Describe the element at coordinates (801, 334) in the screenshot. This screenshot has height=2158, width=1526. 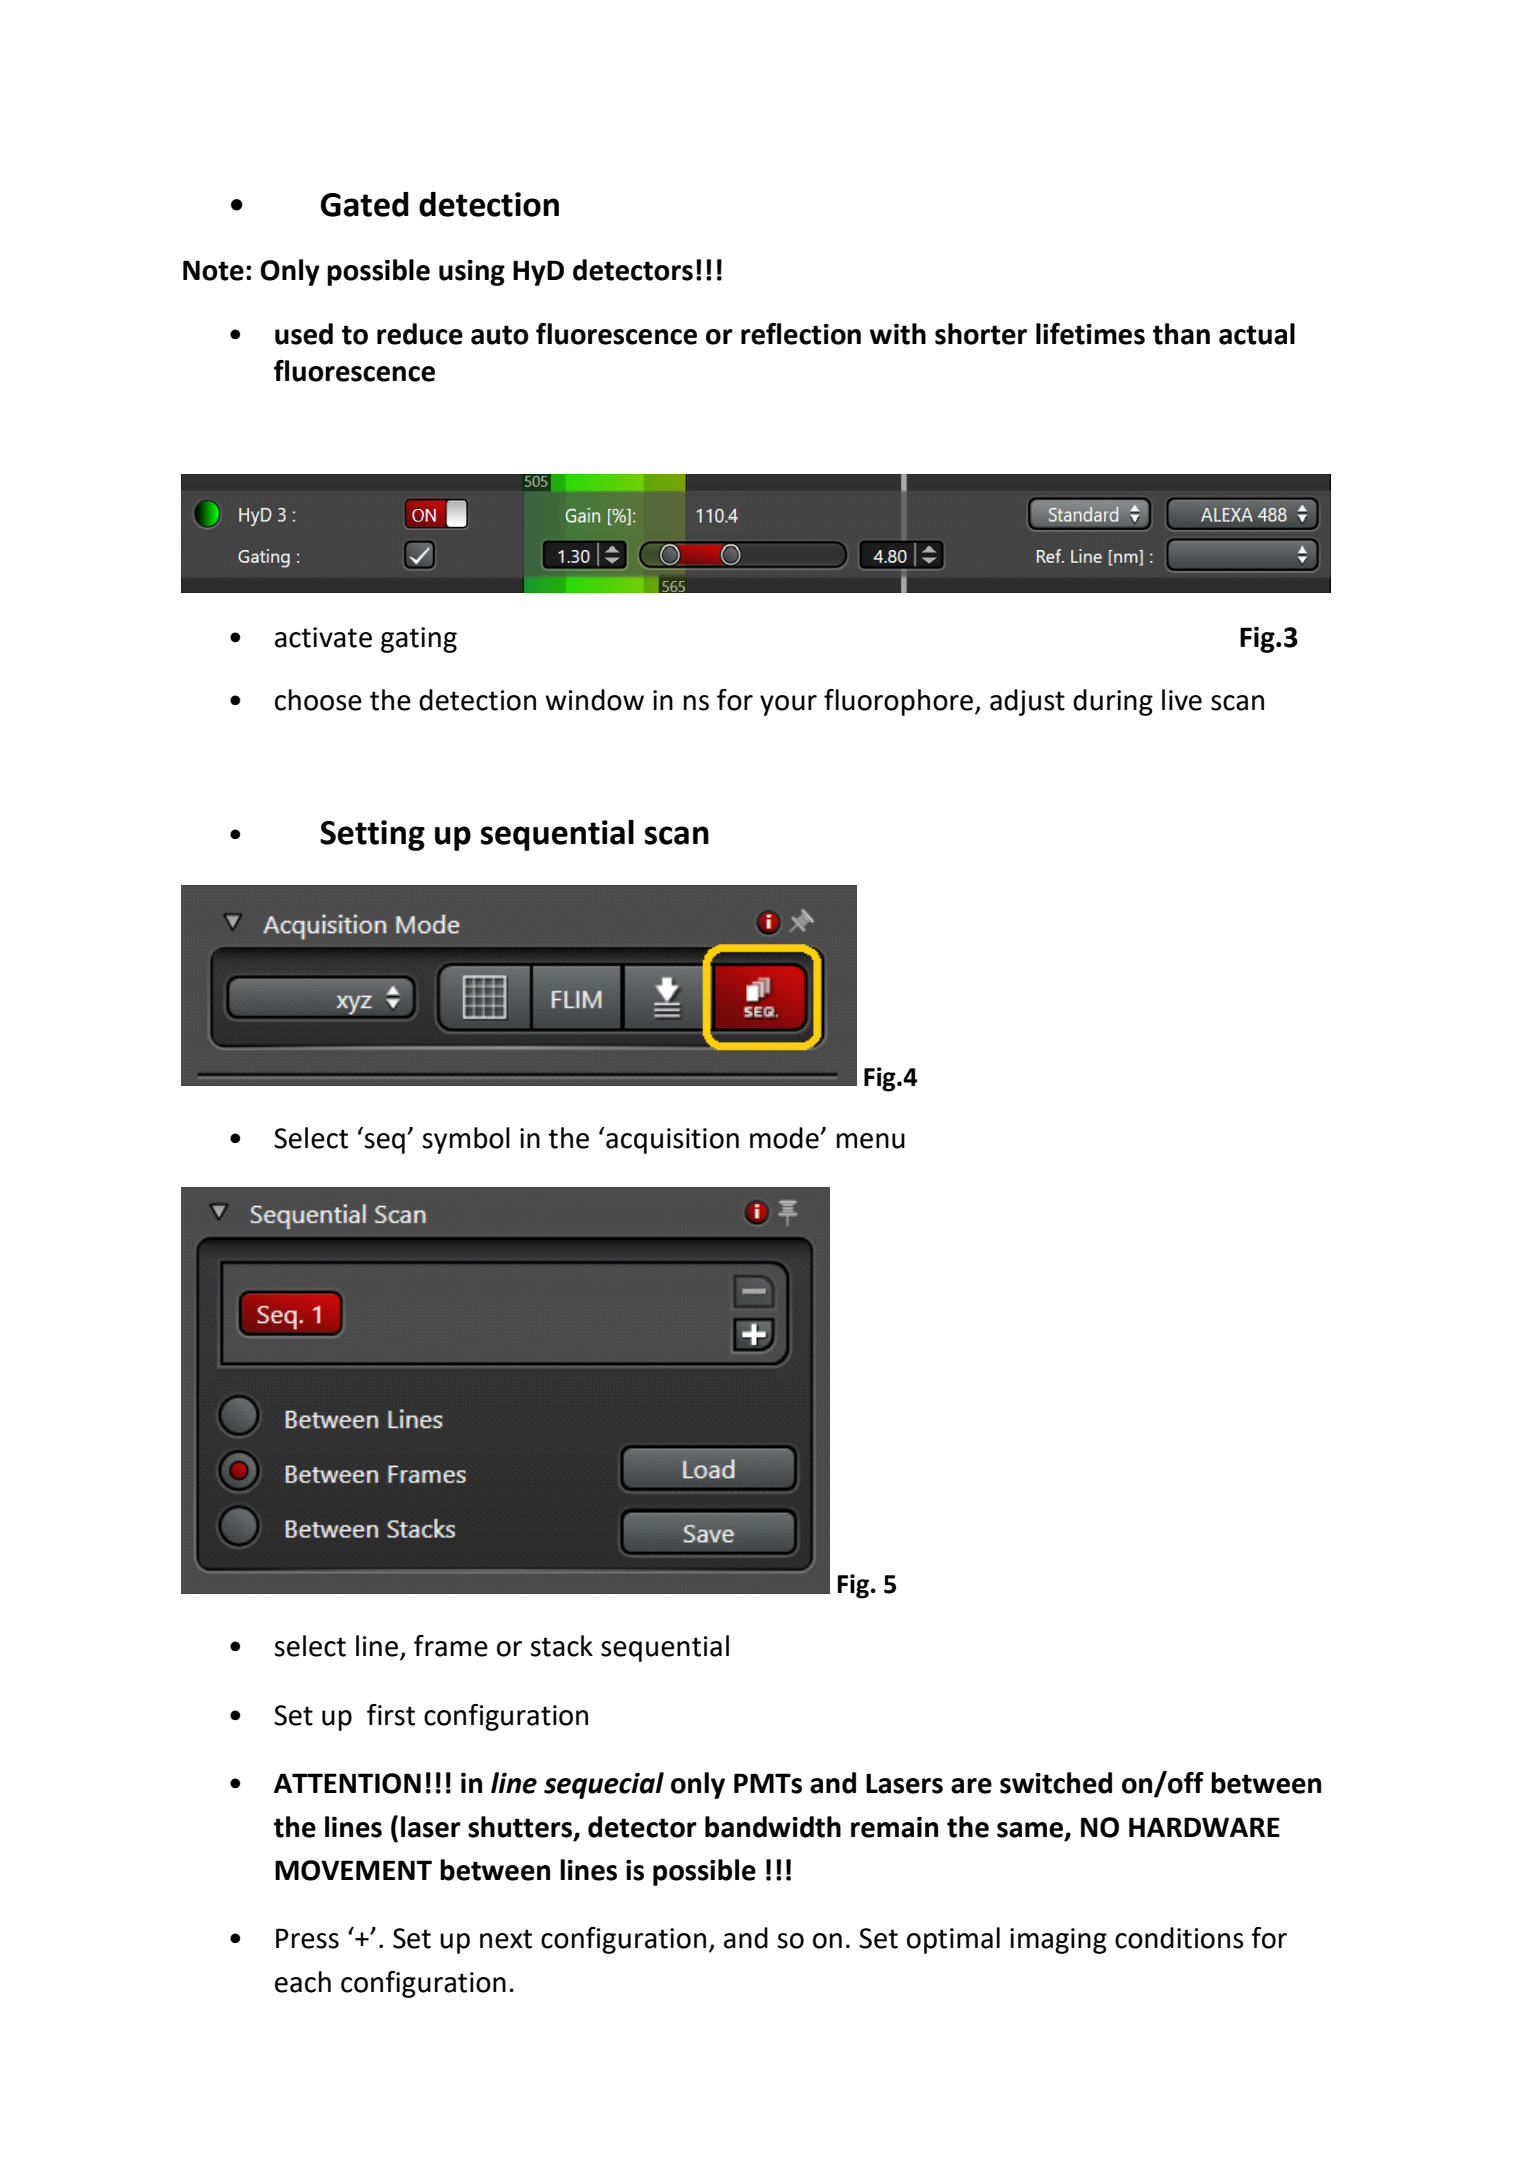
I see `reflection` at that location.
